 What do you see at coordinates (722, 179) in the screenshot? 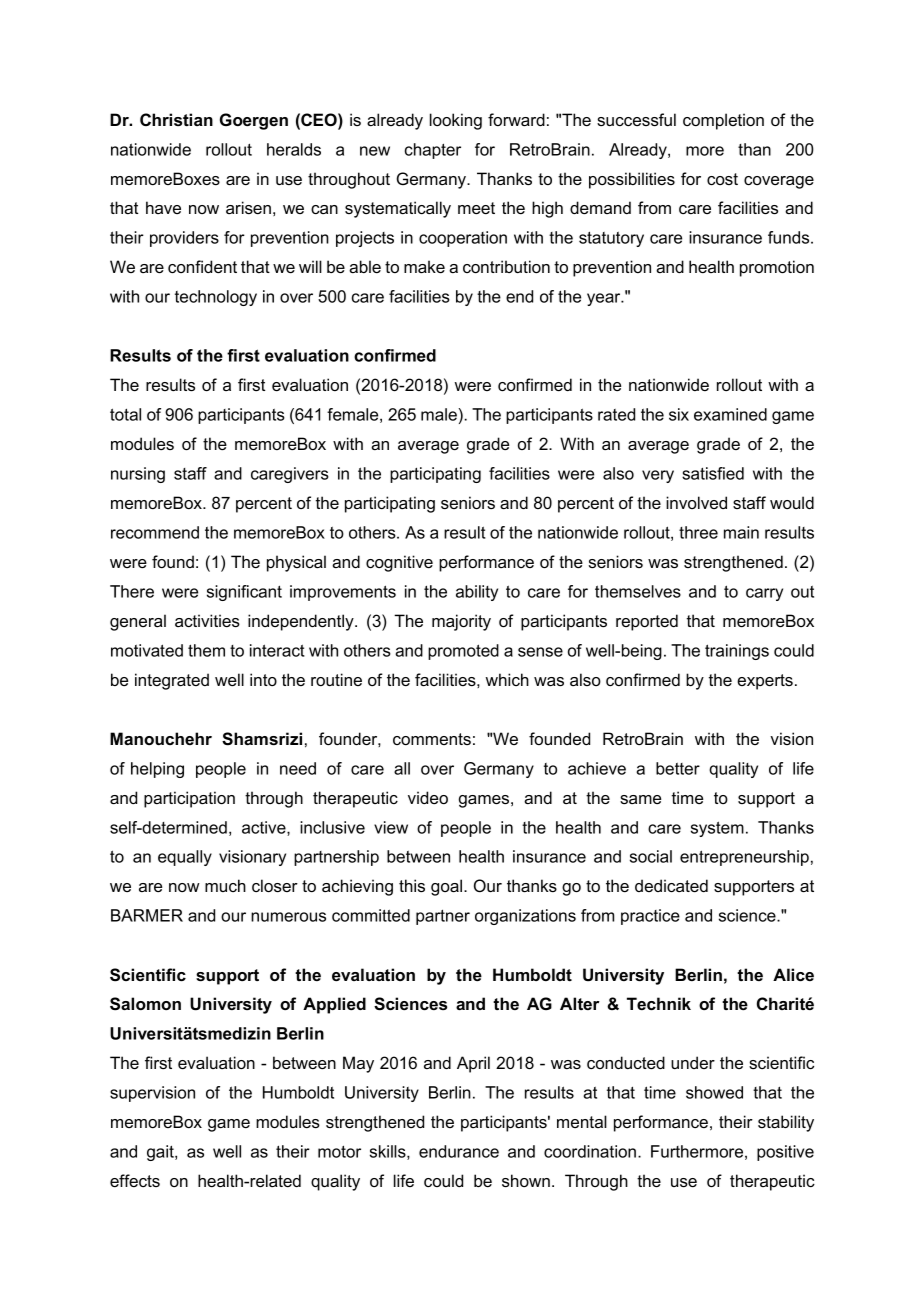
I see `cost` at bounding box center [722, 179].
